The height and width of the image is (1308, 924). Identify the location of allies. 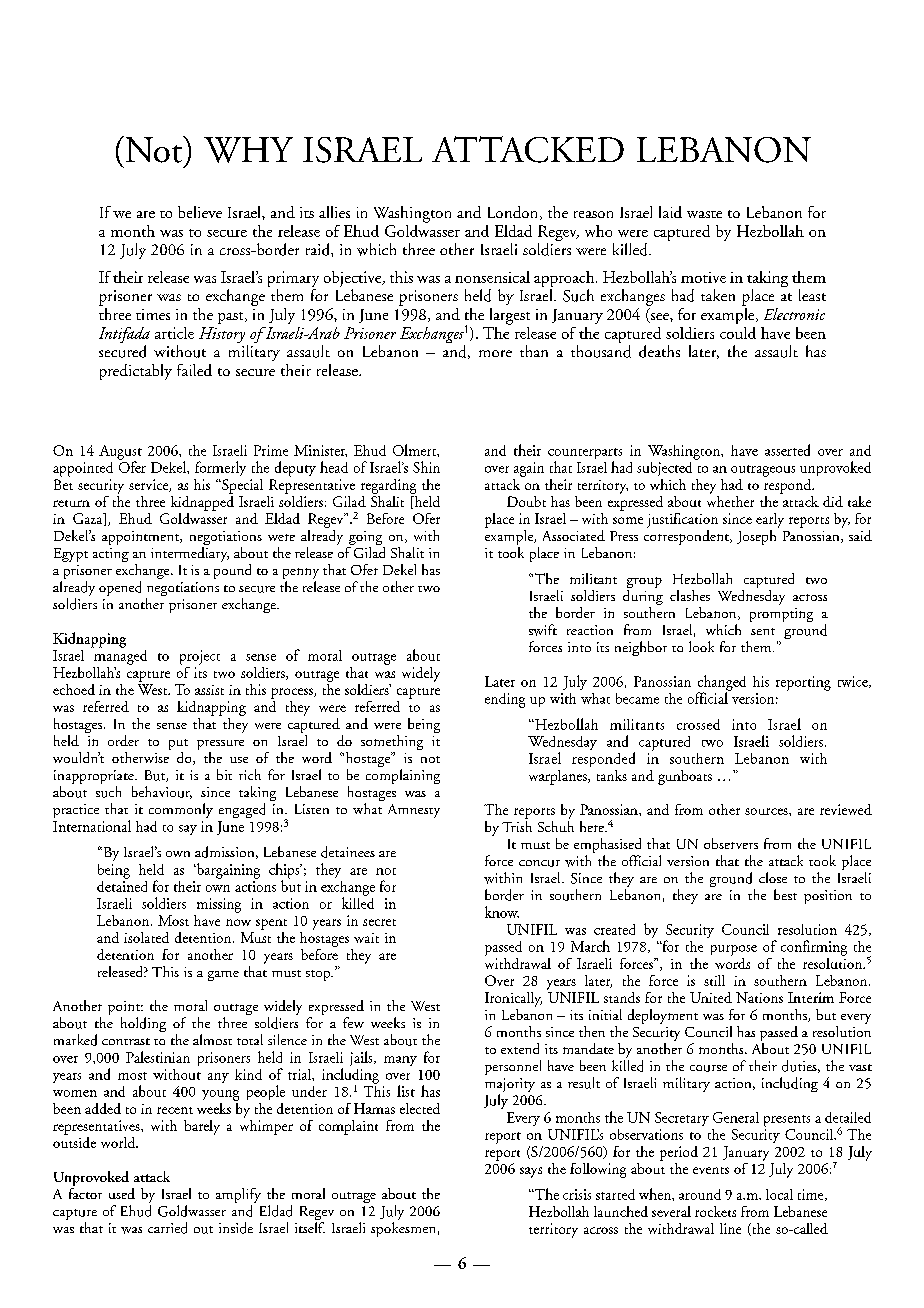
(334, 212).
